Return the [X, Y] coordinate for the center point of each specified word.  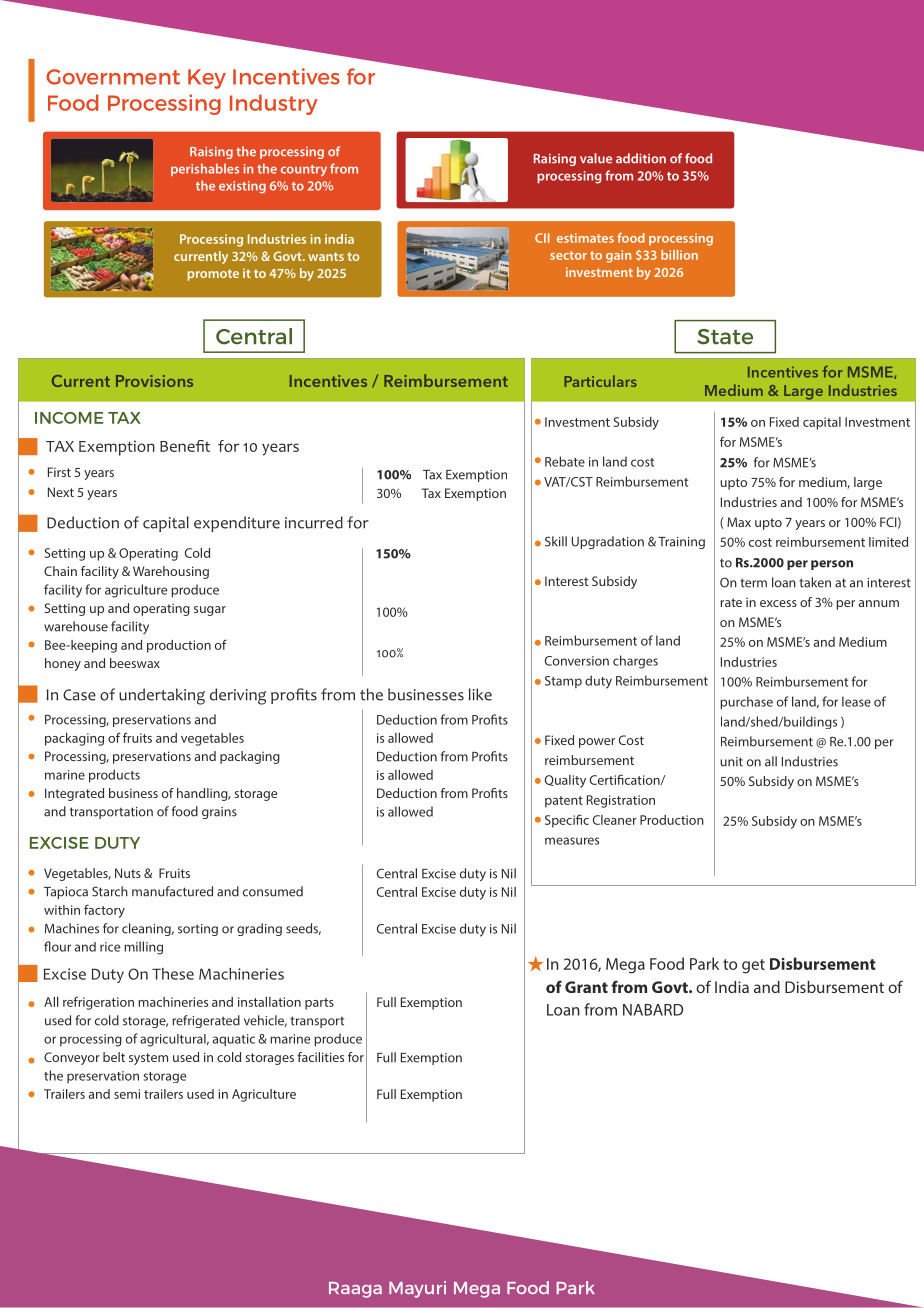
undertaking [162, 696]
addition [641, 158]
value [596, 158]
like [480, 694]
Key [207, 79]
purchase [746, 703]
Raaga [355, 1290]
